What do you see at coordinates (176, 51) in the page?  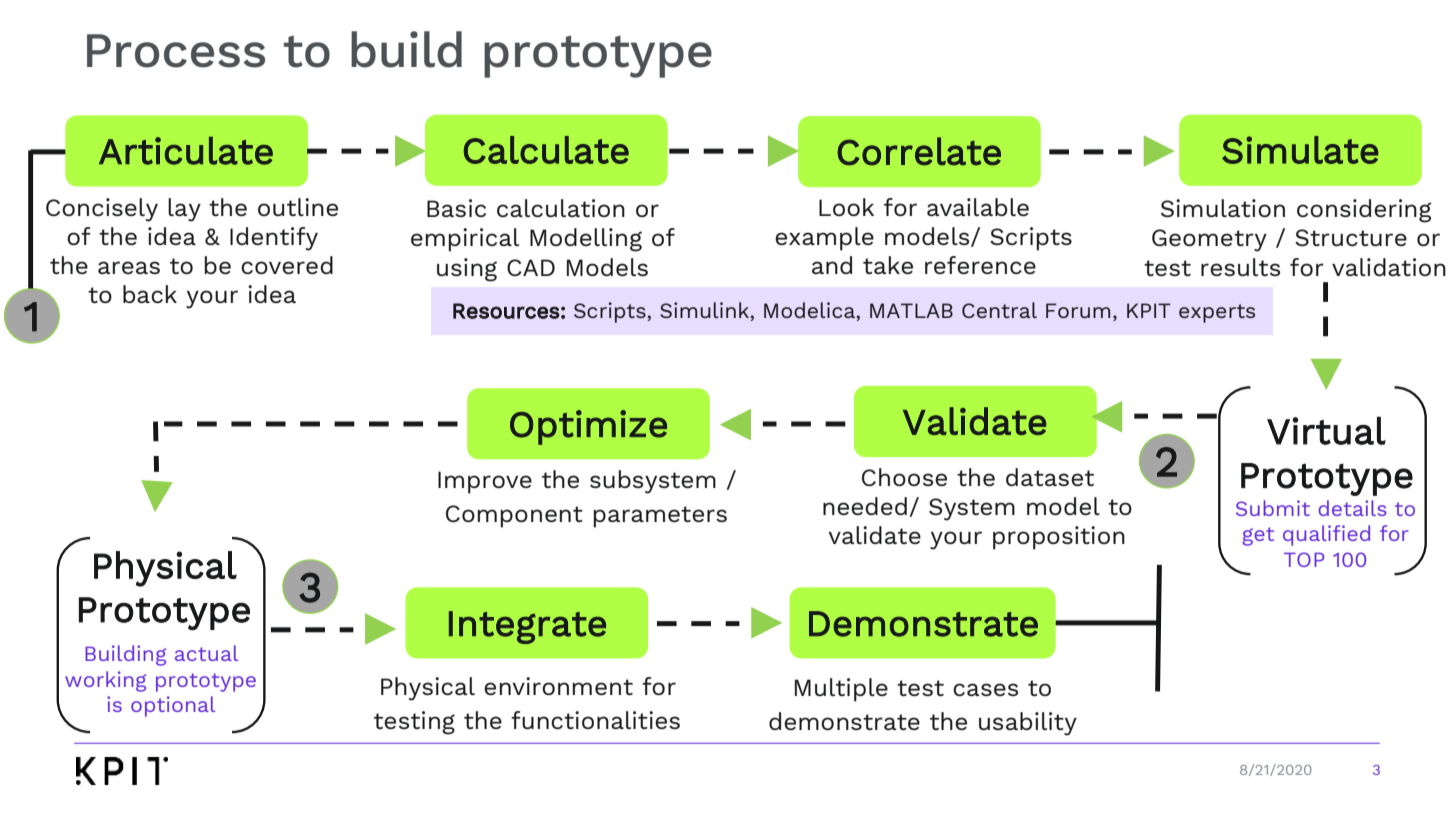 I see `Process` at bounding box center [176, 51].
